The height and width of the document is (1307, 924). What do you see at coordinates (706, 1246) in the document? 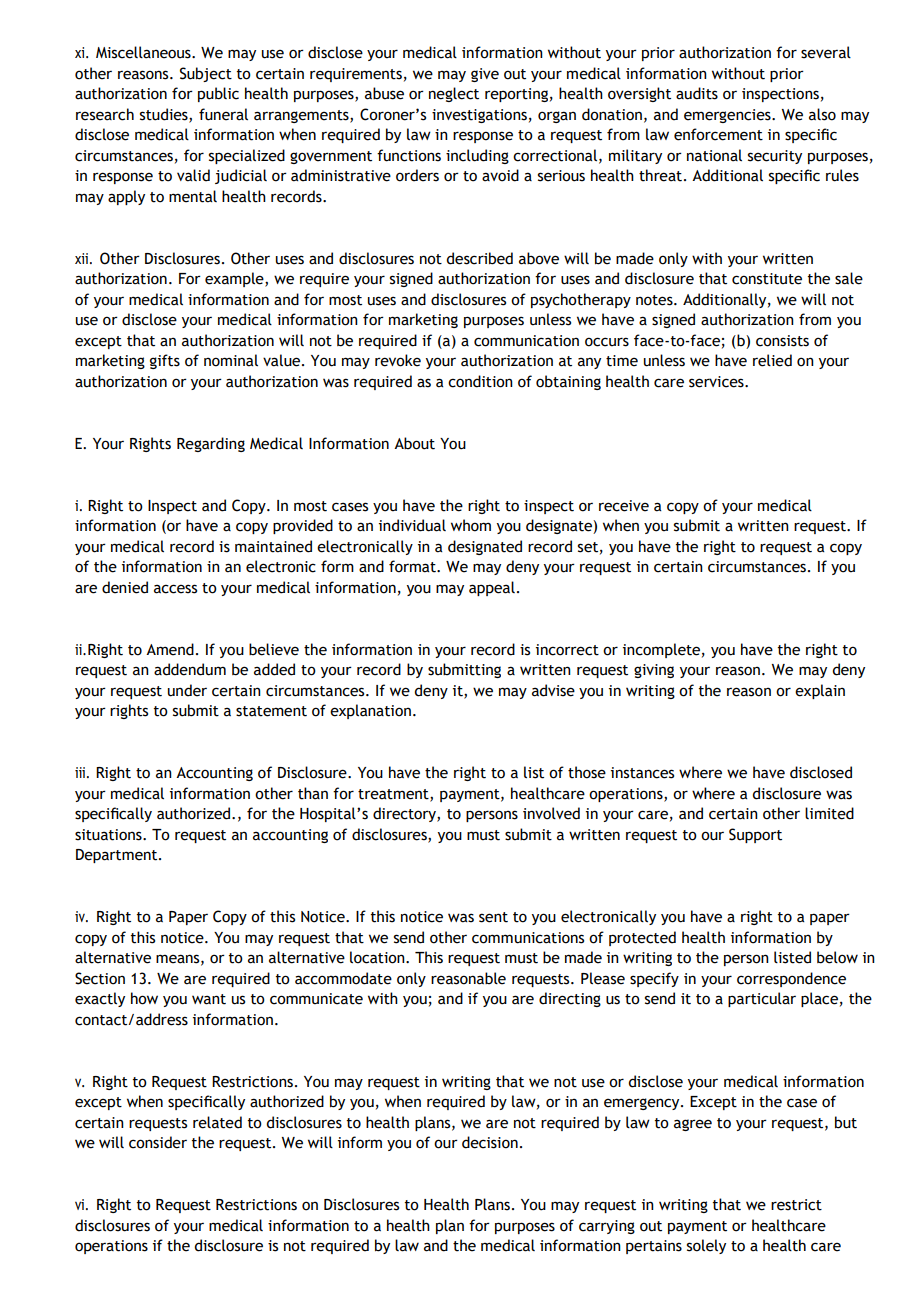
I see `solely` at bounding box center [706, 1246].
